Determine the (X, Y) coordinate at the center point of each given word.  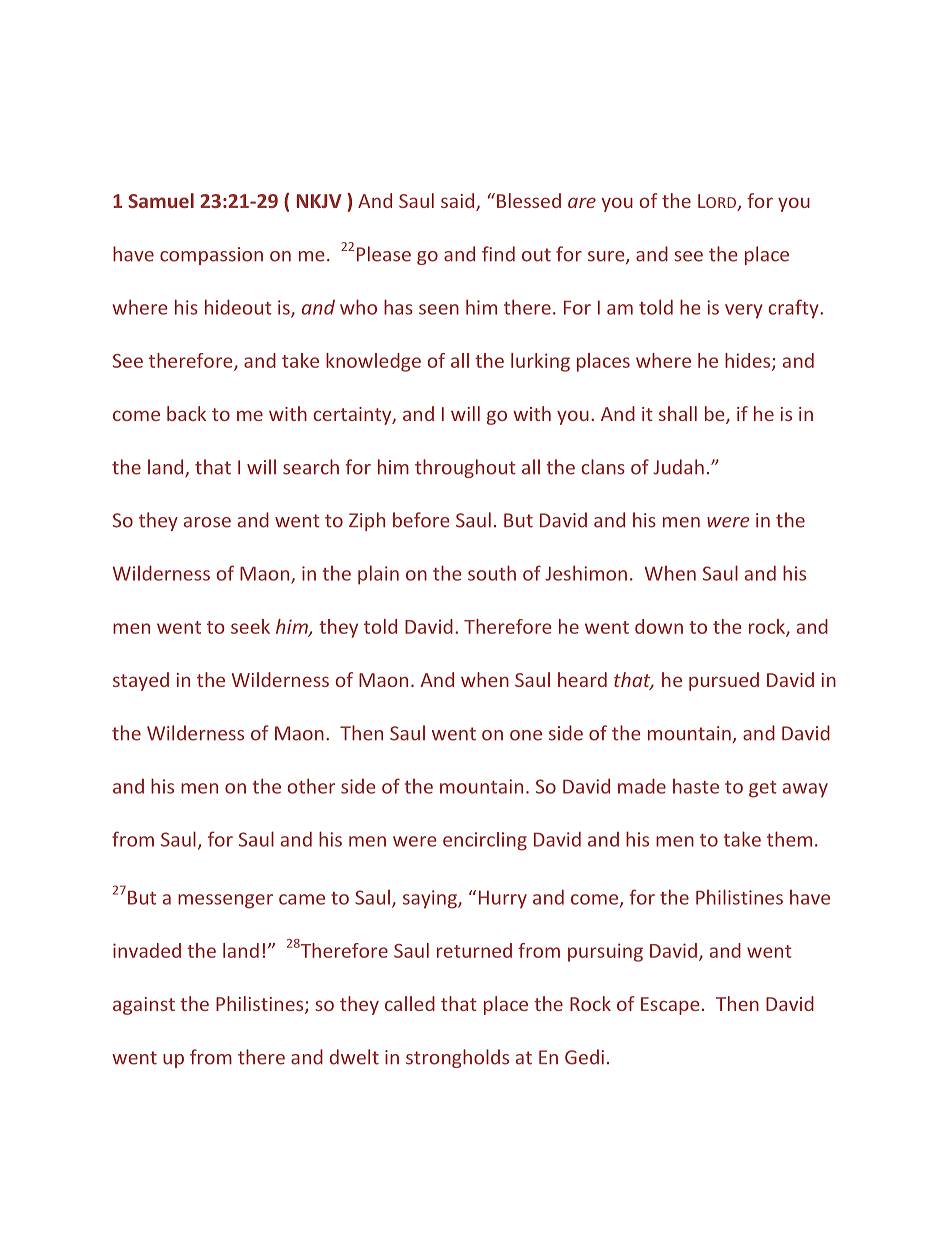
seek (250, 626)
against (144, 1006)
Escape (670, 1006)
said (459, 202)
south (492, 573)
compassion (211, 256)
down (659, 626)
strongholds (457, 1058)
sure (607, 257)
